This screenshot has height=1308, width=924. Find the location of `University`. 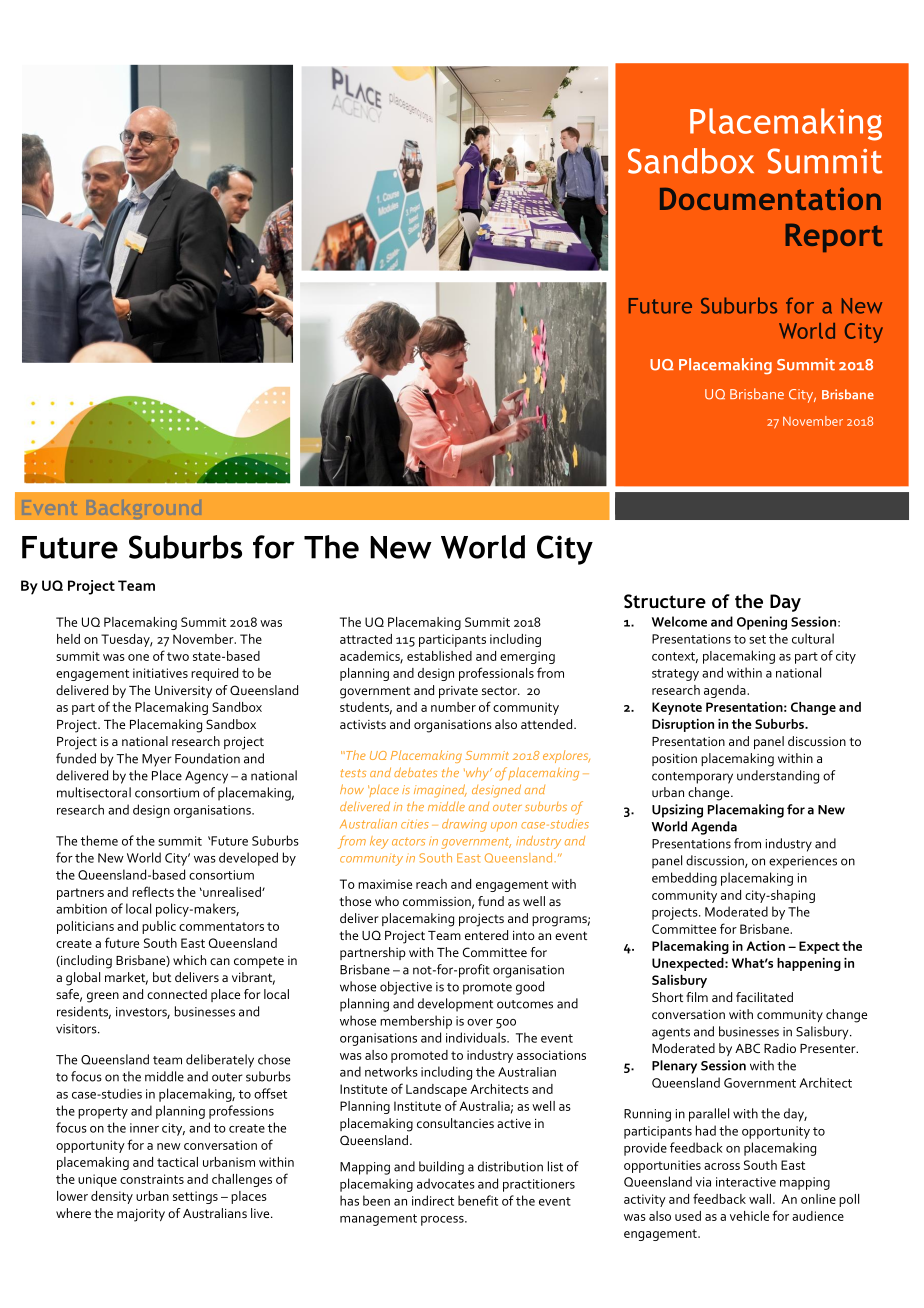

University is located at coordinates (183, 692).
